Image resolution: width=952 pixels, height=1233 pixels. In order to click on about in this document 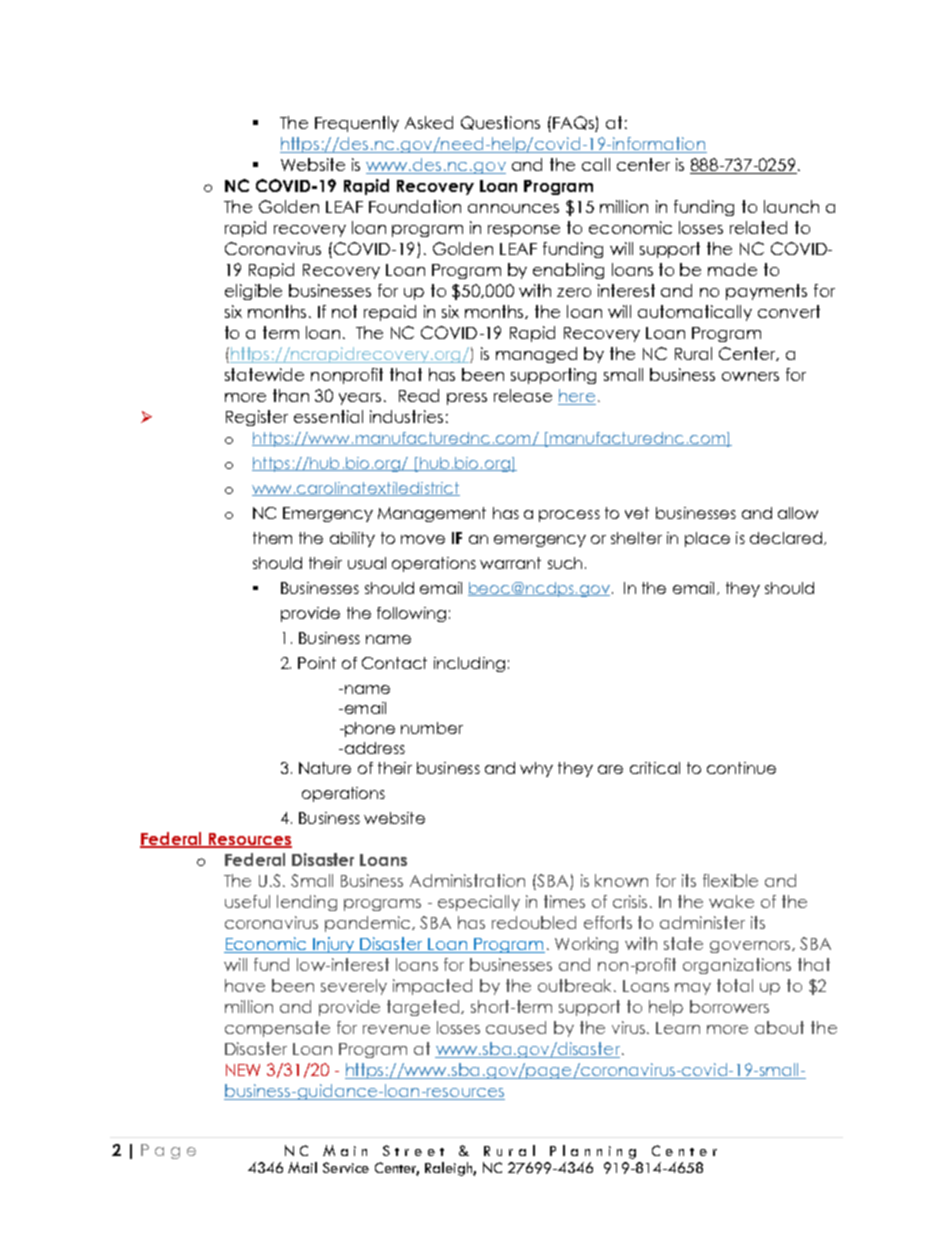, I will do `click(779, 1027)`.
